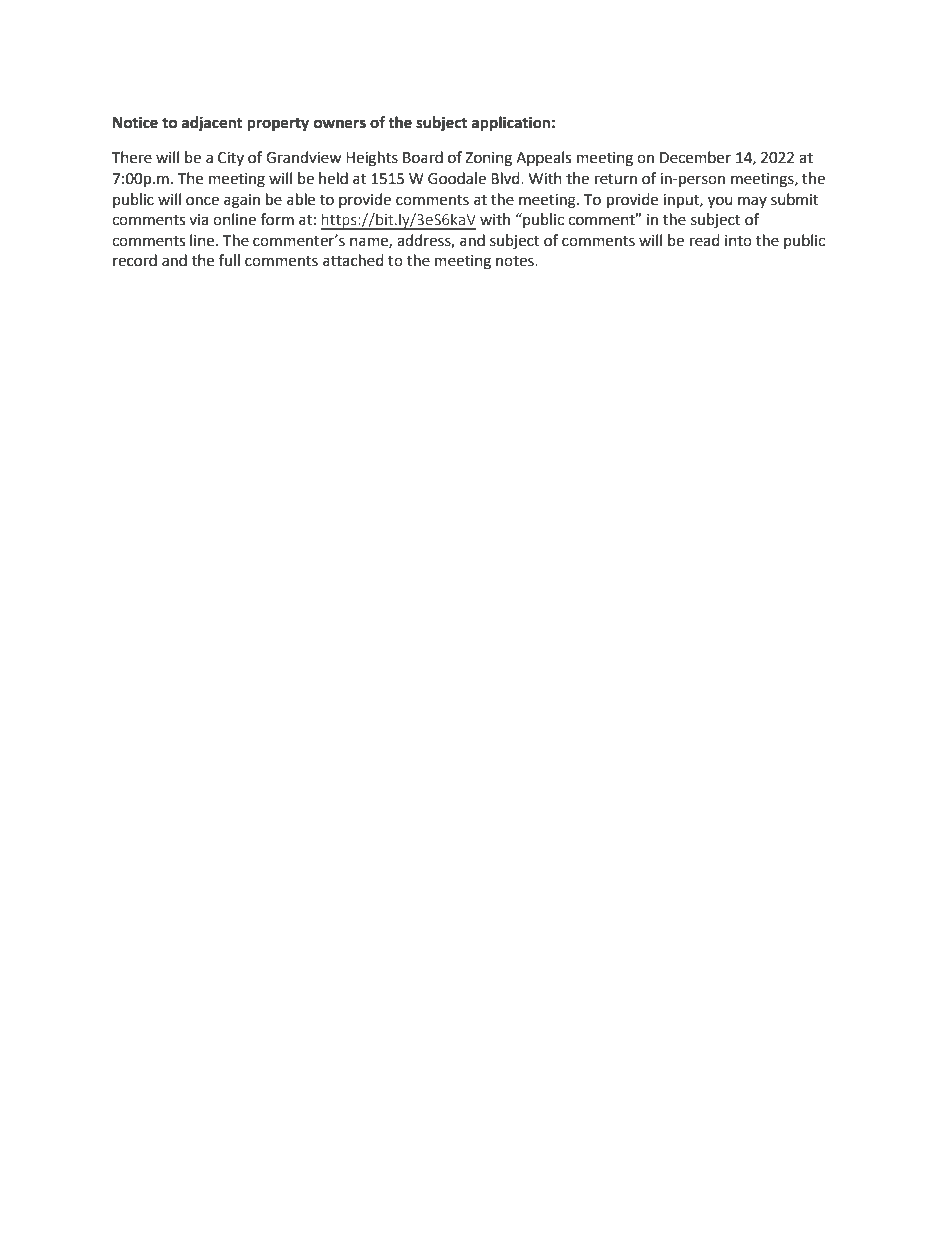  I want to click on read, so click(705, 240).
